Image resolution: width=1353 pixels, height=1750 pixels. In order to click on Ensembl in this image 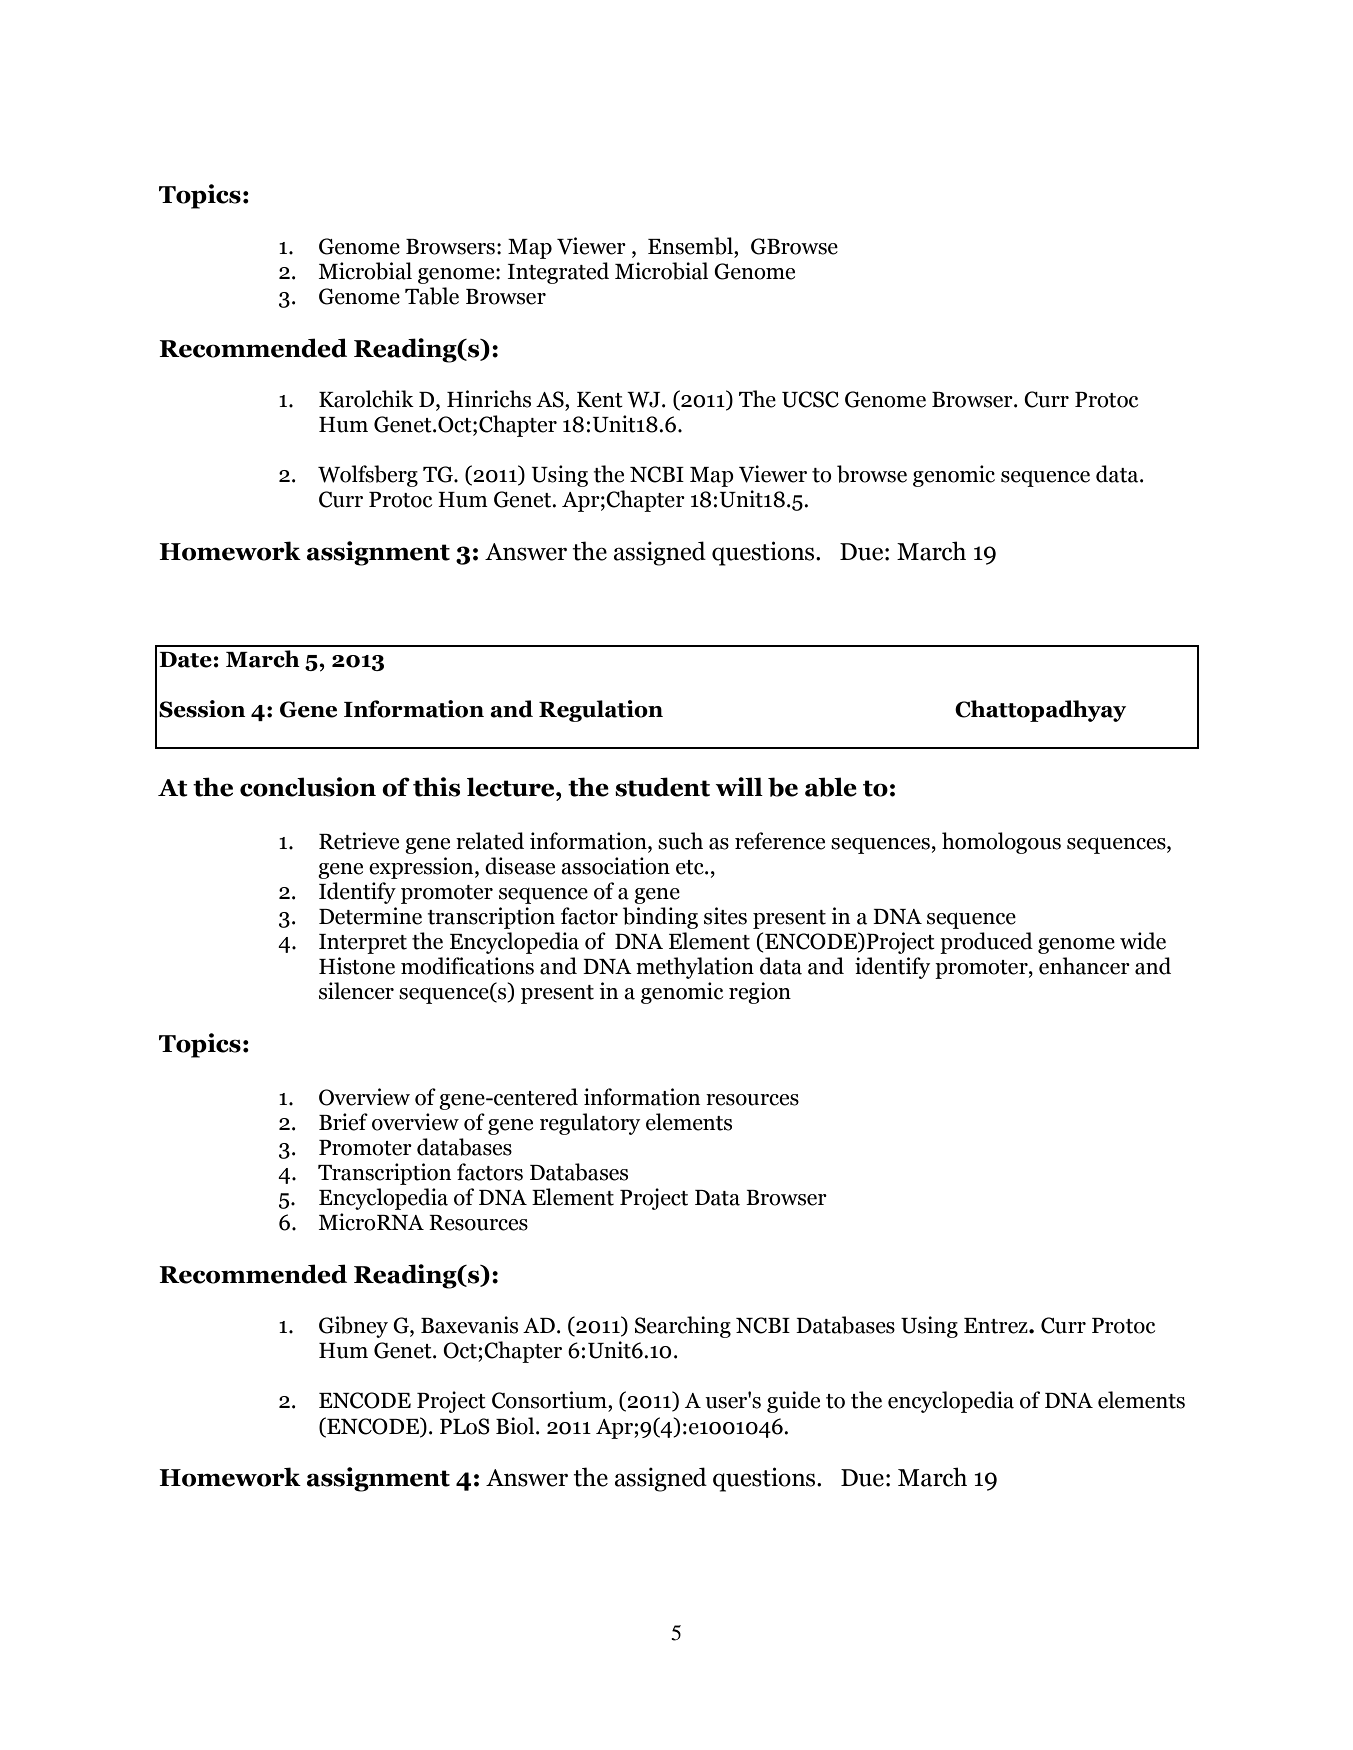, I will do `click(691, 246)`.
